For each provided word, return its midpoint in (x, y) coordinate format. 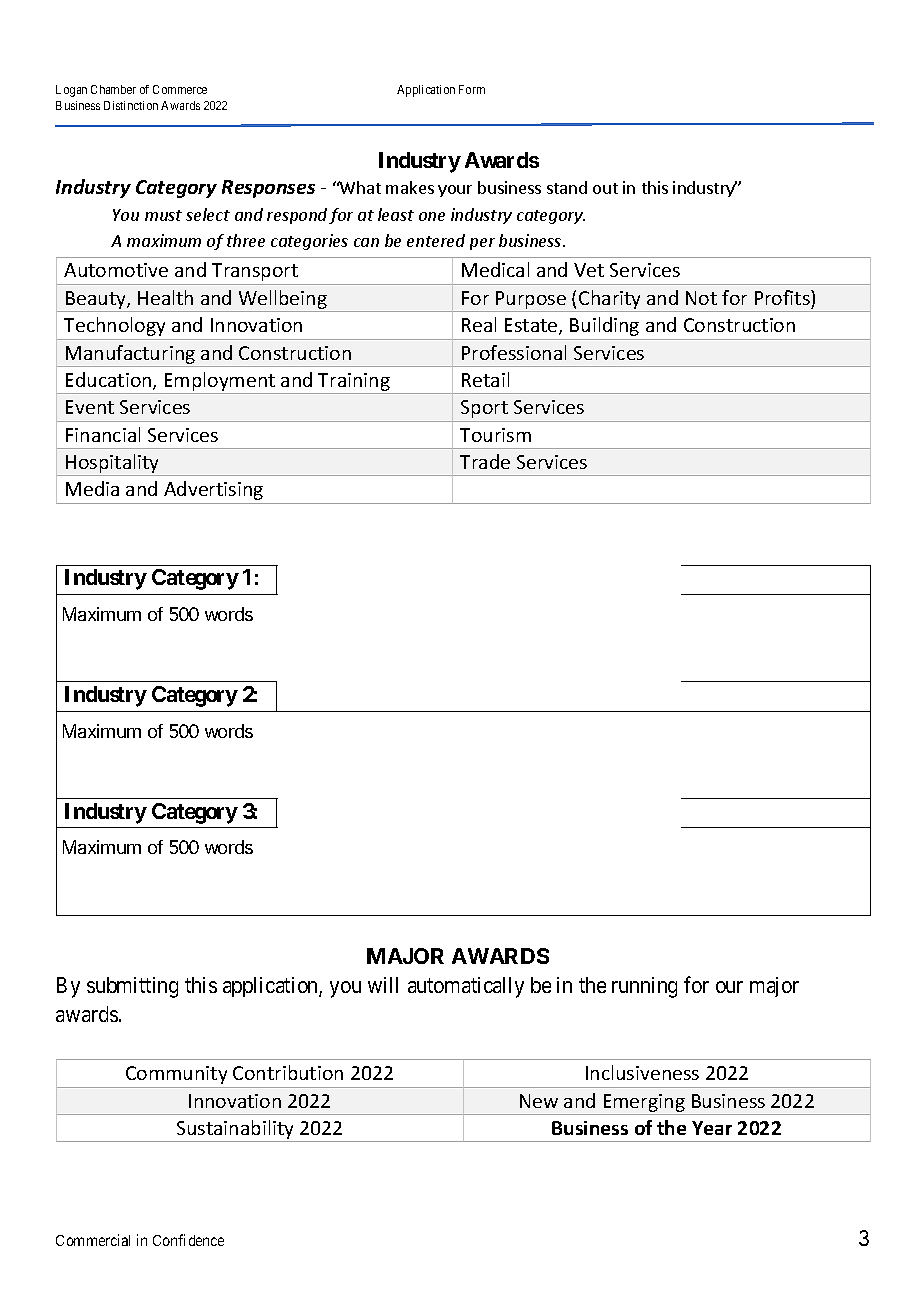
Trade (485, 461)
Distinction (131, 105)
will (383, 985)
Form (472, 89)
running (644, 987)
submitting (132, 987)
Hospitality (113, 465)
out (605, 188)
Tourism (495, 435)
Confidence (188, 1240)
